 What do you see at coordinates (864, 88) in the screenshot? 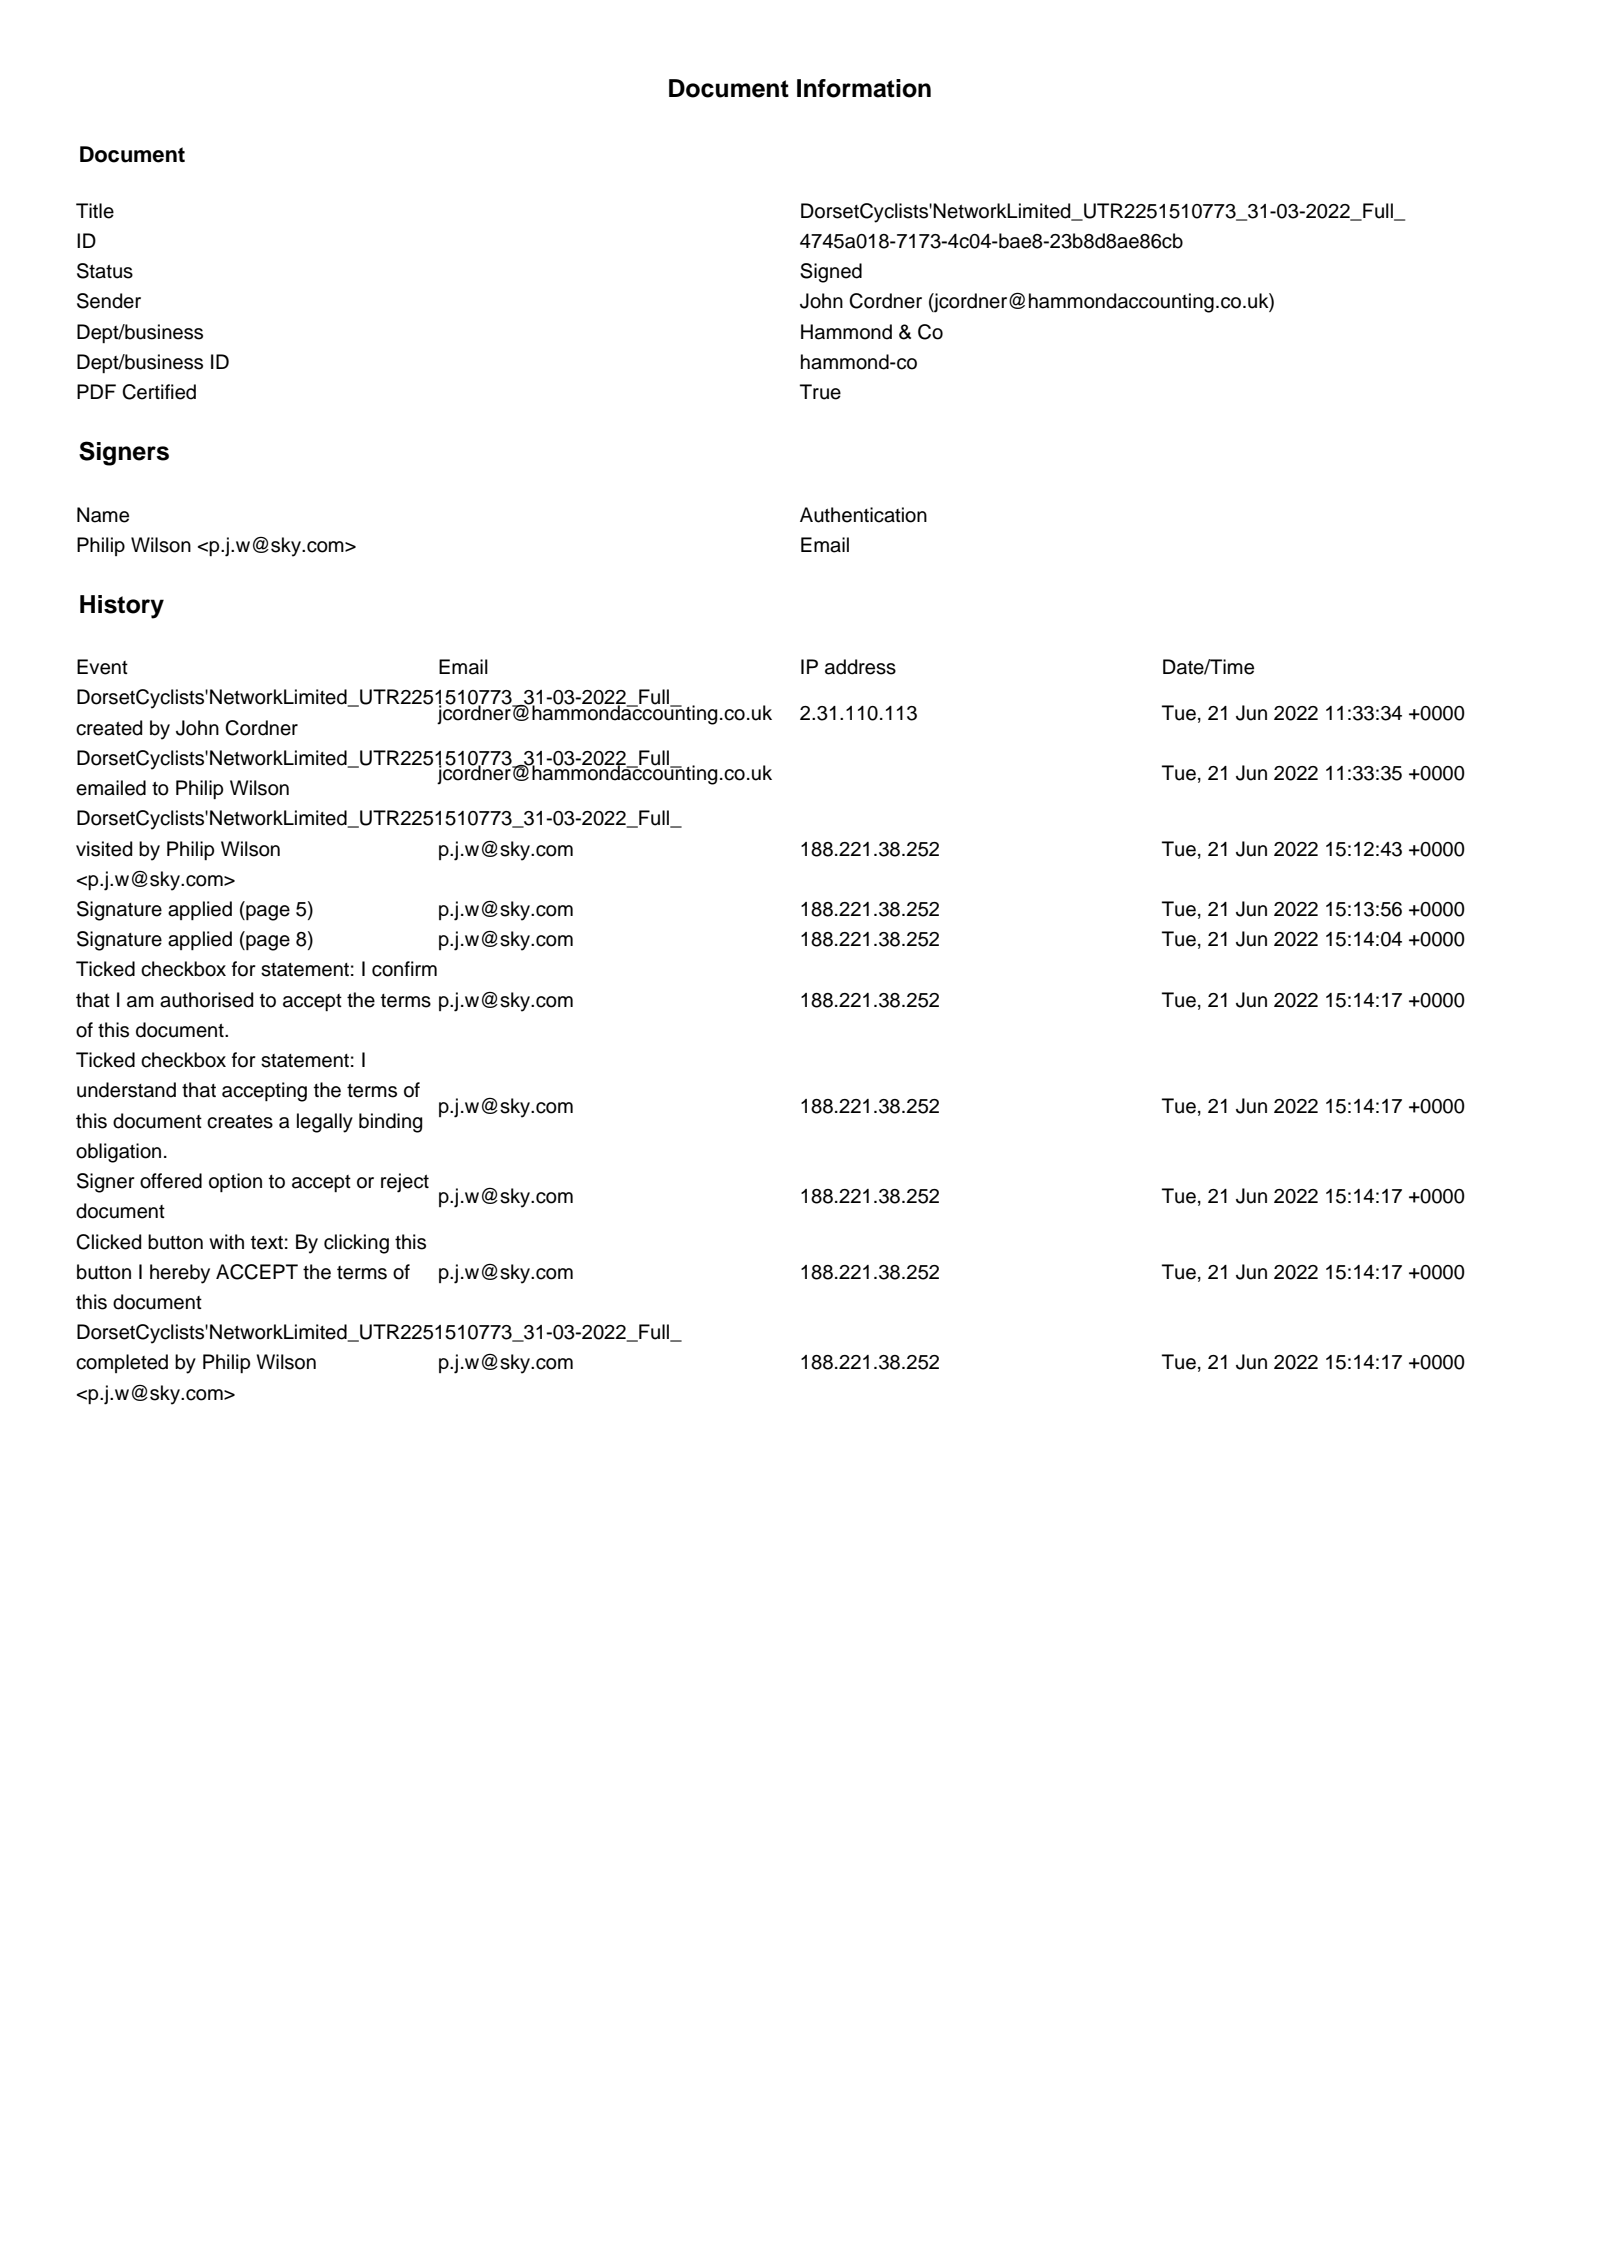
I see `Information` at bounding box center [864, 88].
